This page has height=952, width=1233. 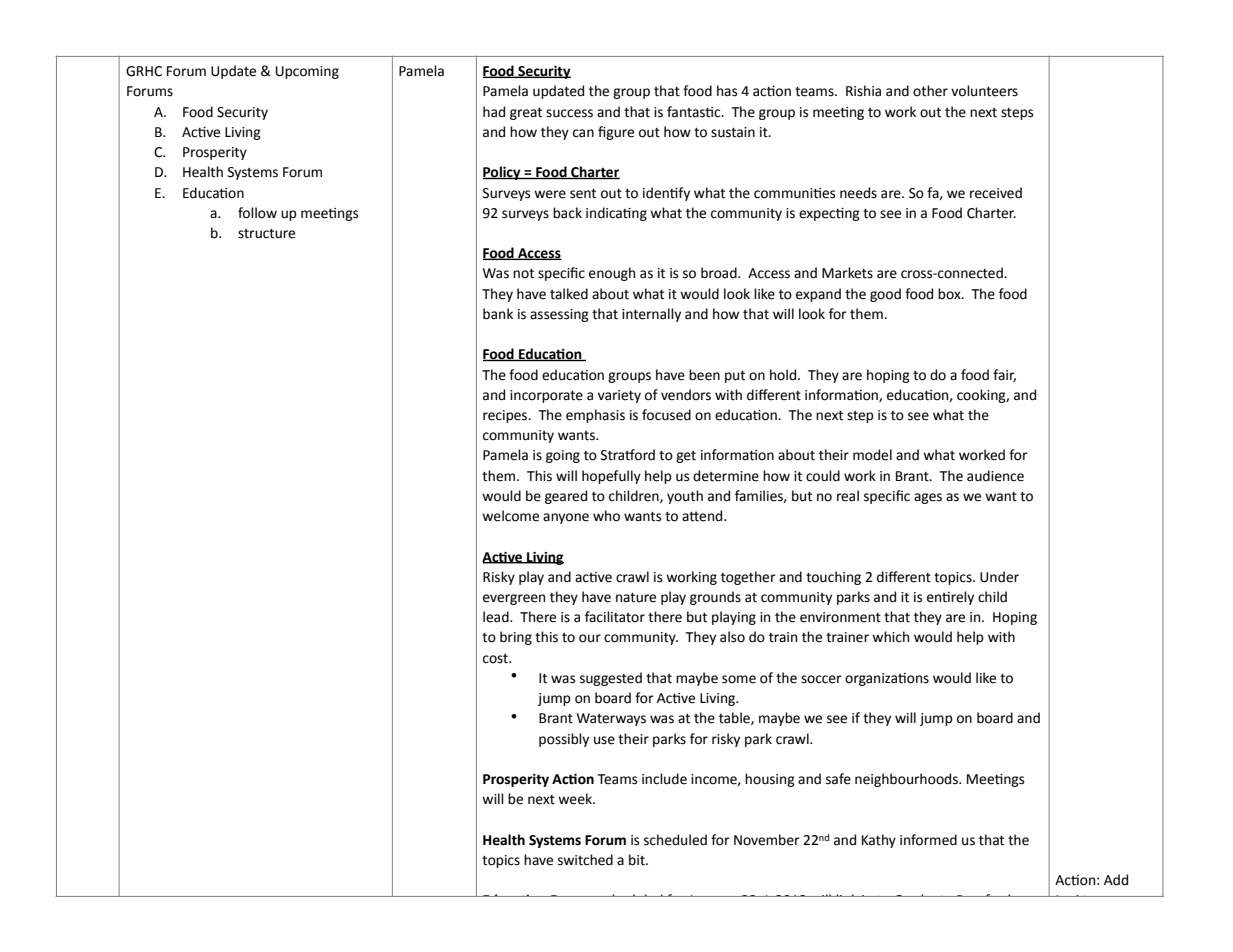 What do you see at coordinates (928, 840) in the page?
I see `informed` at bounding box center [928, 840].
